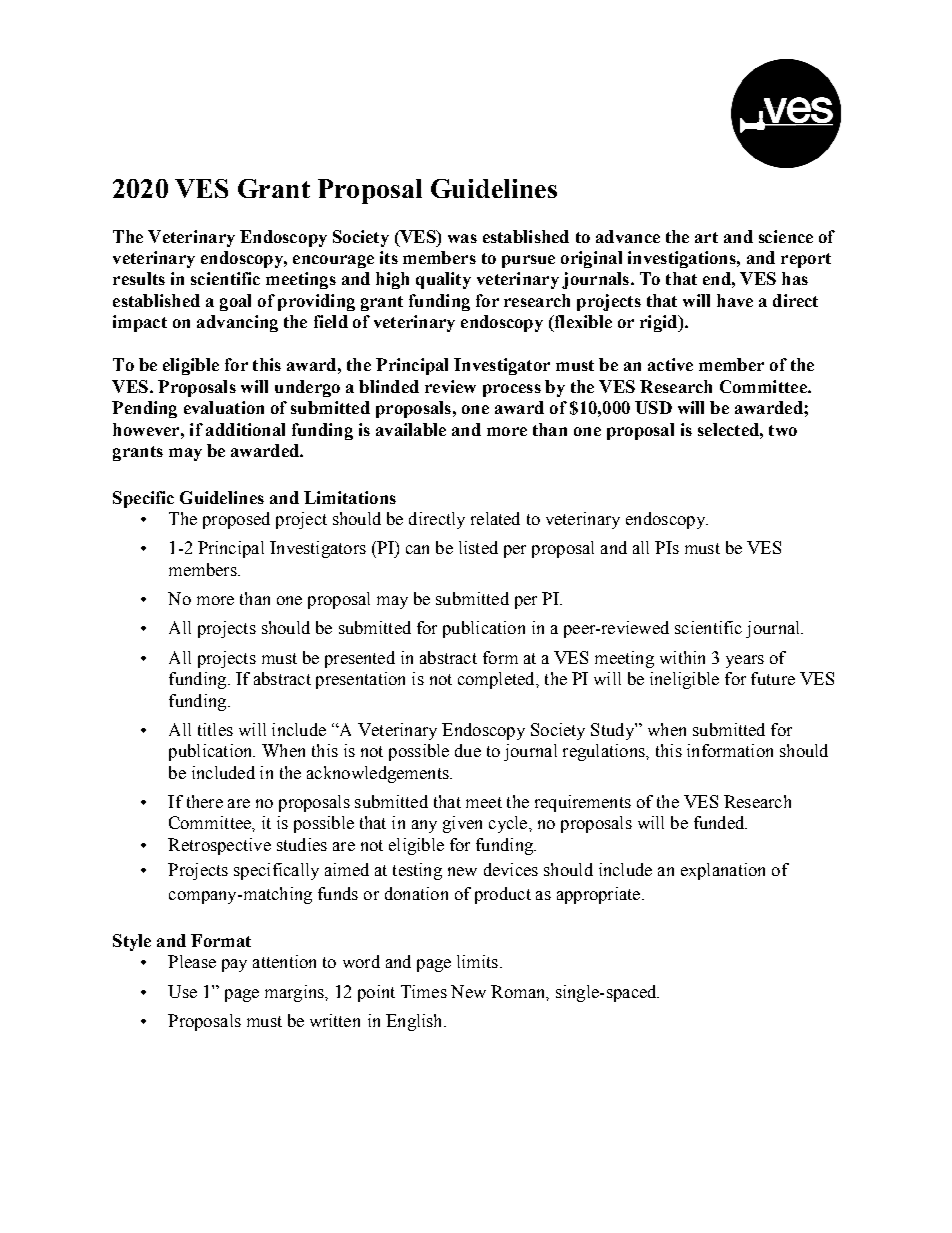  Describe the element at coordinates (497, 680) in the image. I see `completed` at that location.
